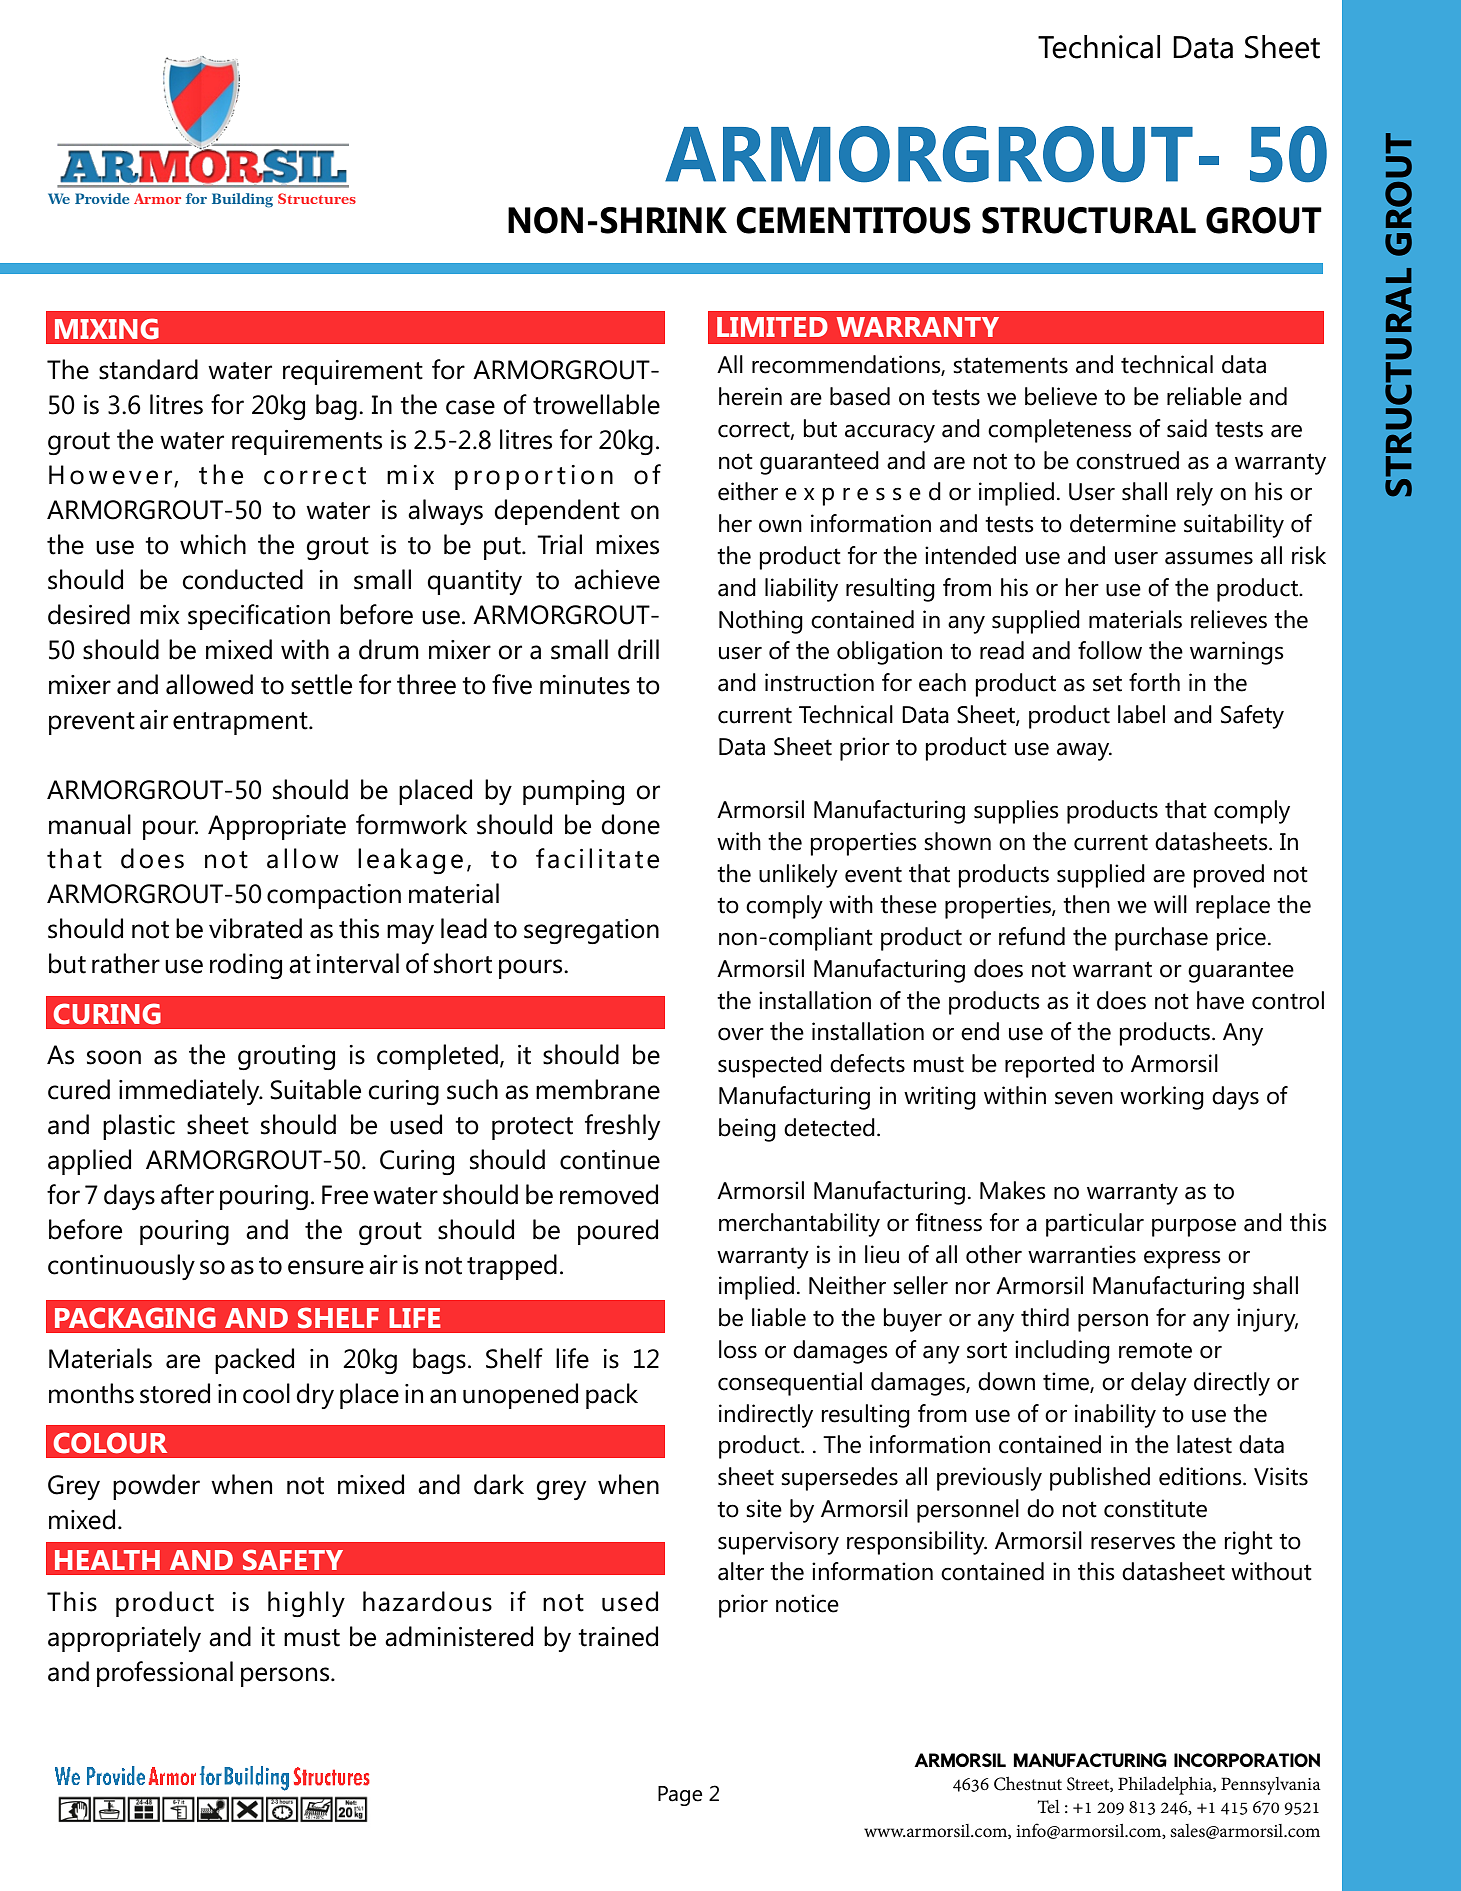 The width and height of the screenshot is (1461, 1891). I want to click on INCORPORATION, so click(1247, 1760).
